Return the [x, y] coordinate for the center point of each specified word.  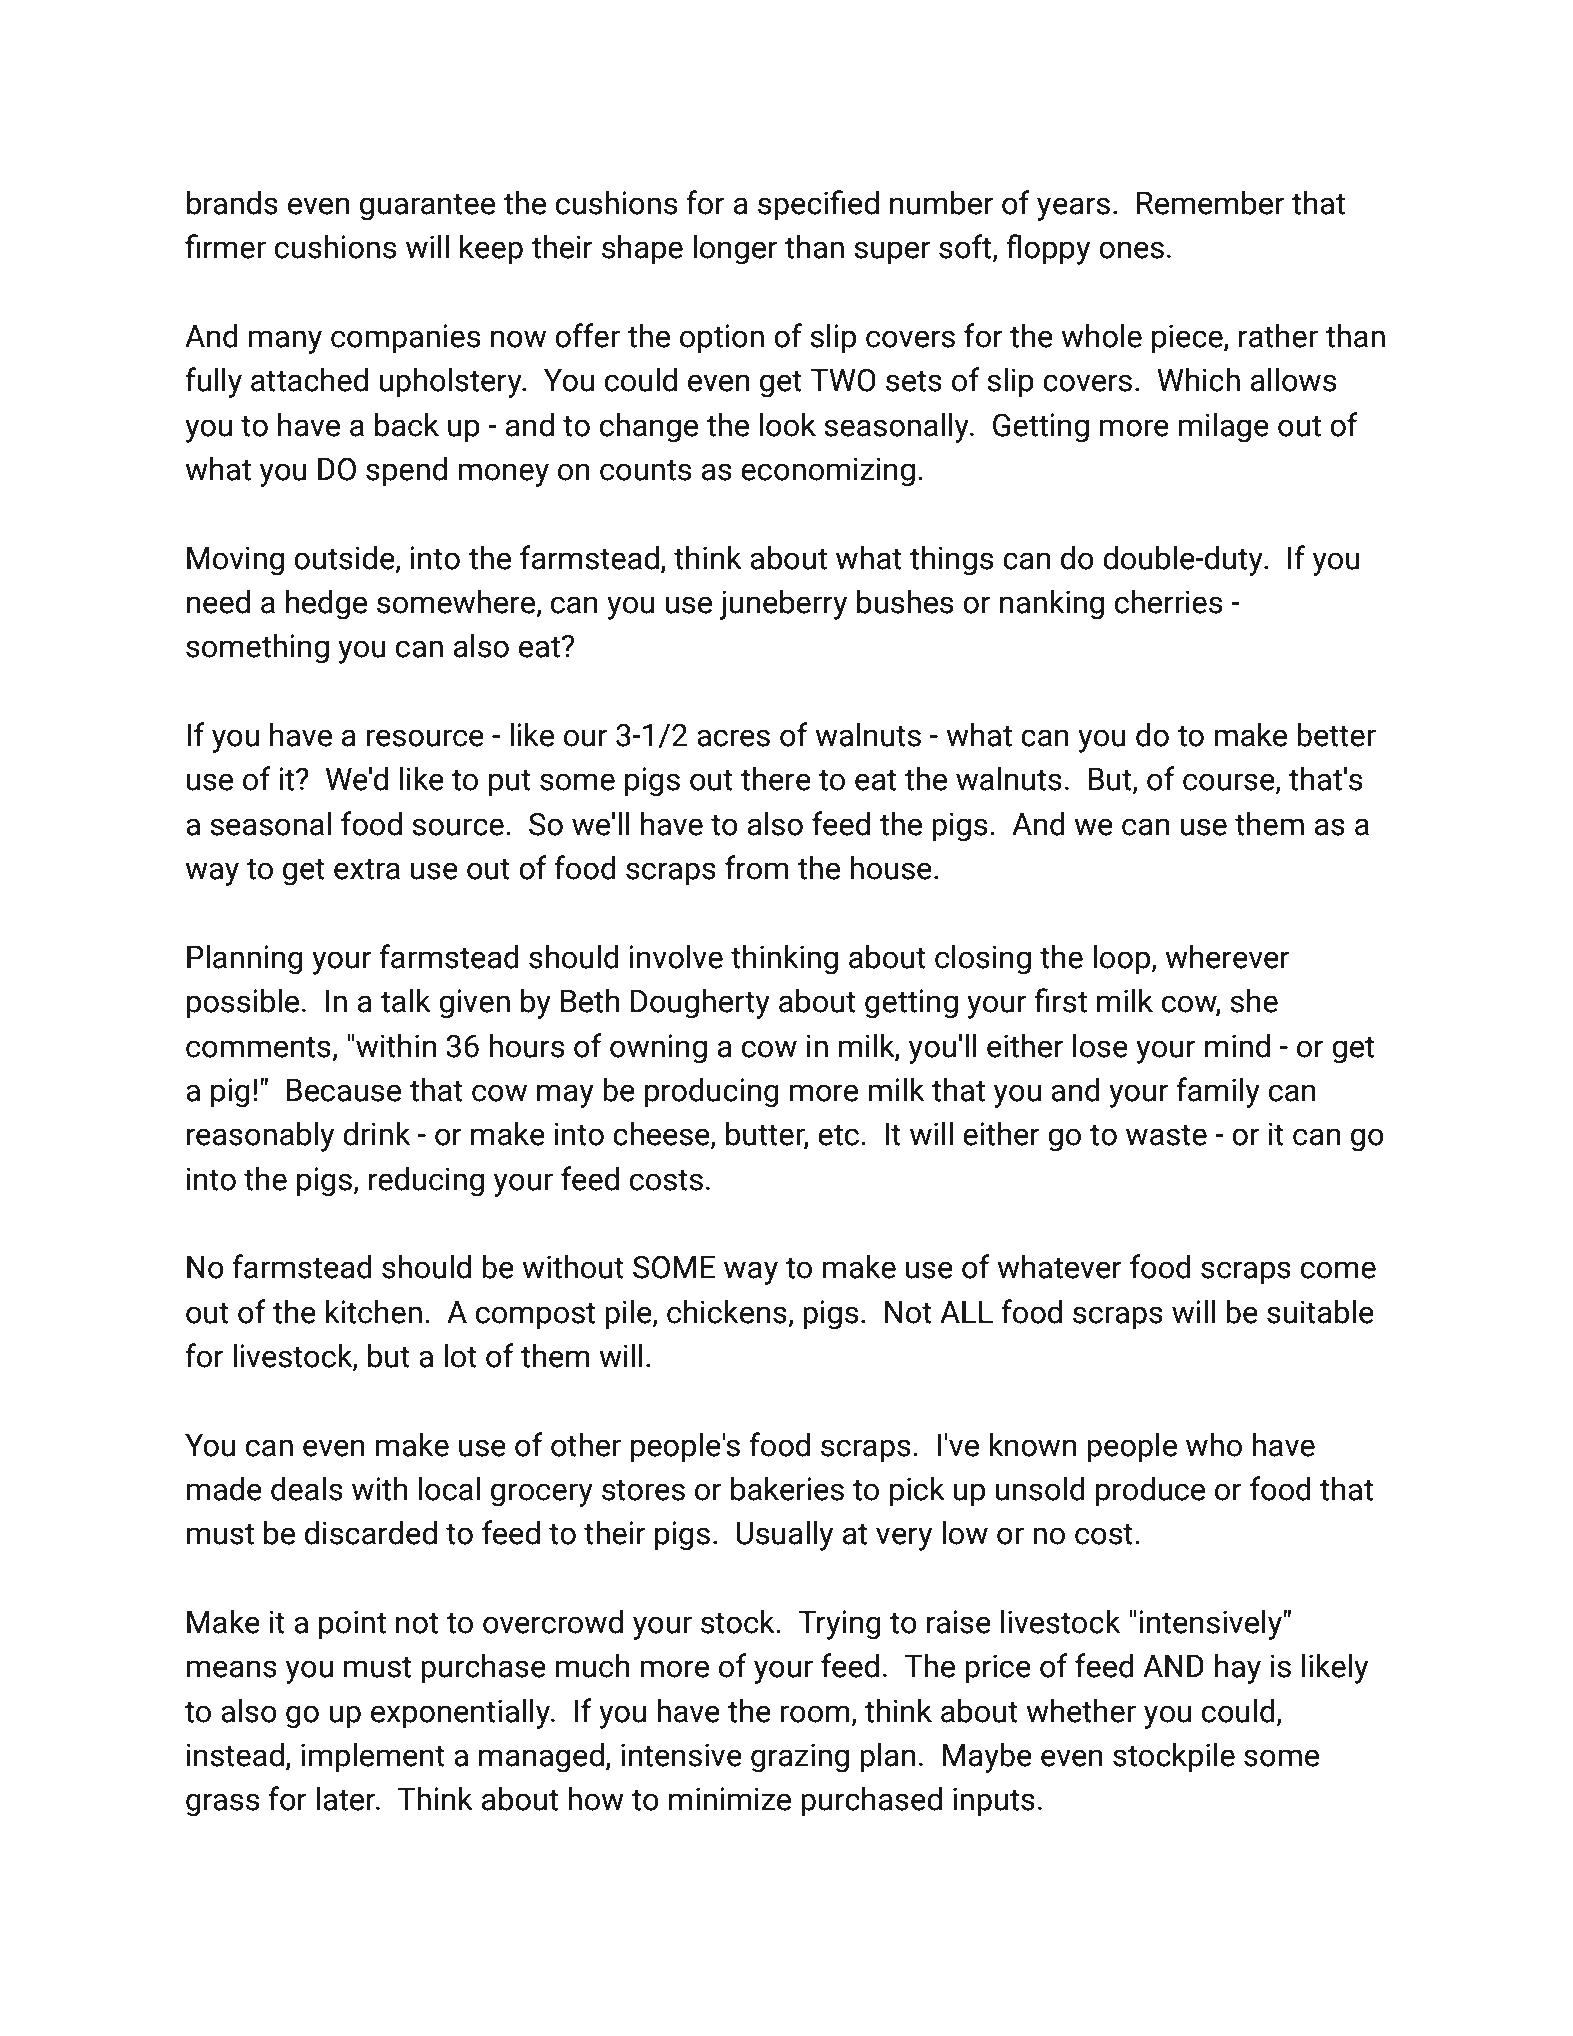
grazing [800, 1758]
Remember [1210, 203]
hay [1238, 1669]
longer [735, 250]
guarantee [427, 207]
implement [373, 1758]
